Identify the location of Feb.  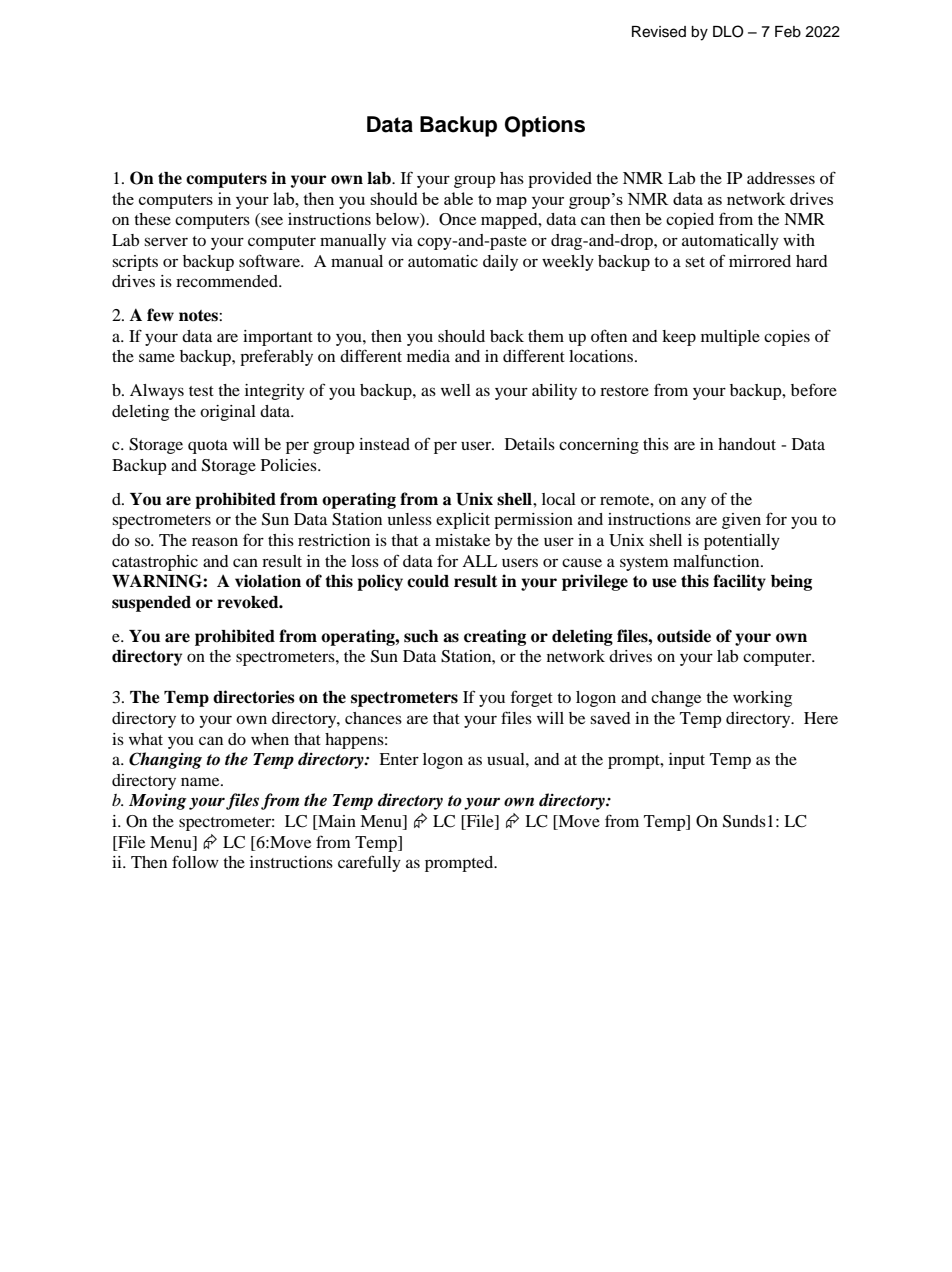
(788, 32).
